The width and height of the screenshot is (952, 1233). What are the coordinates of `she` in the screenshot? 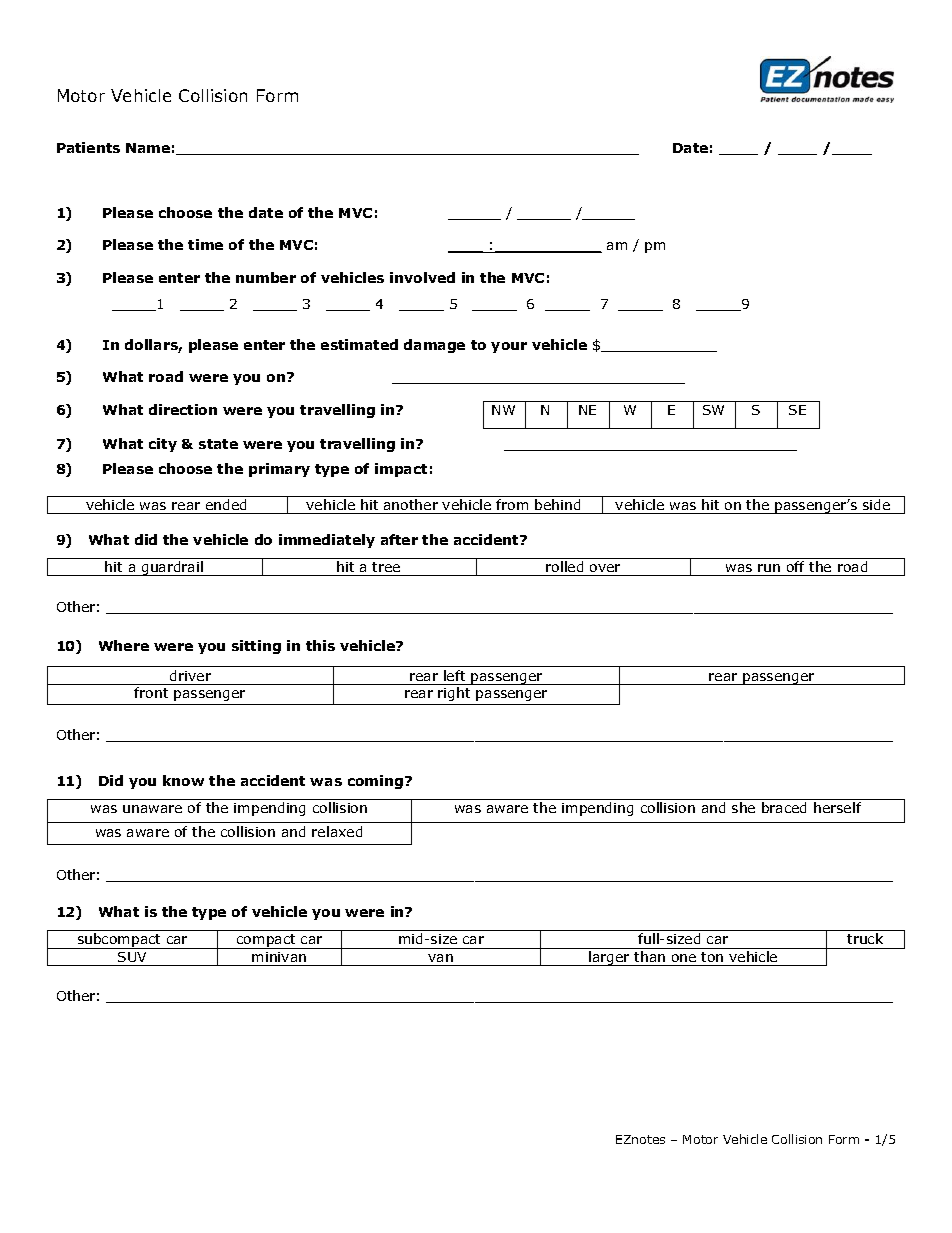 It's located at (743, 807).
